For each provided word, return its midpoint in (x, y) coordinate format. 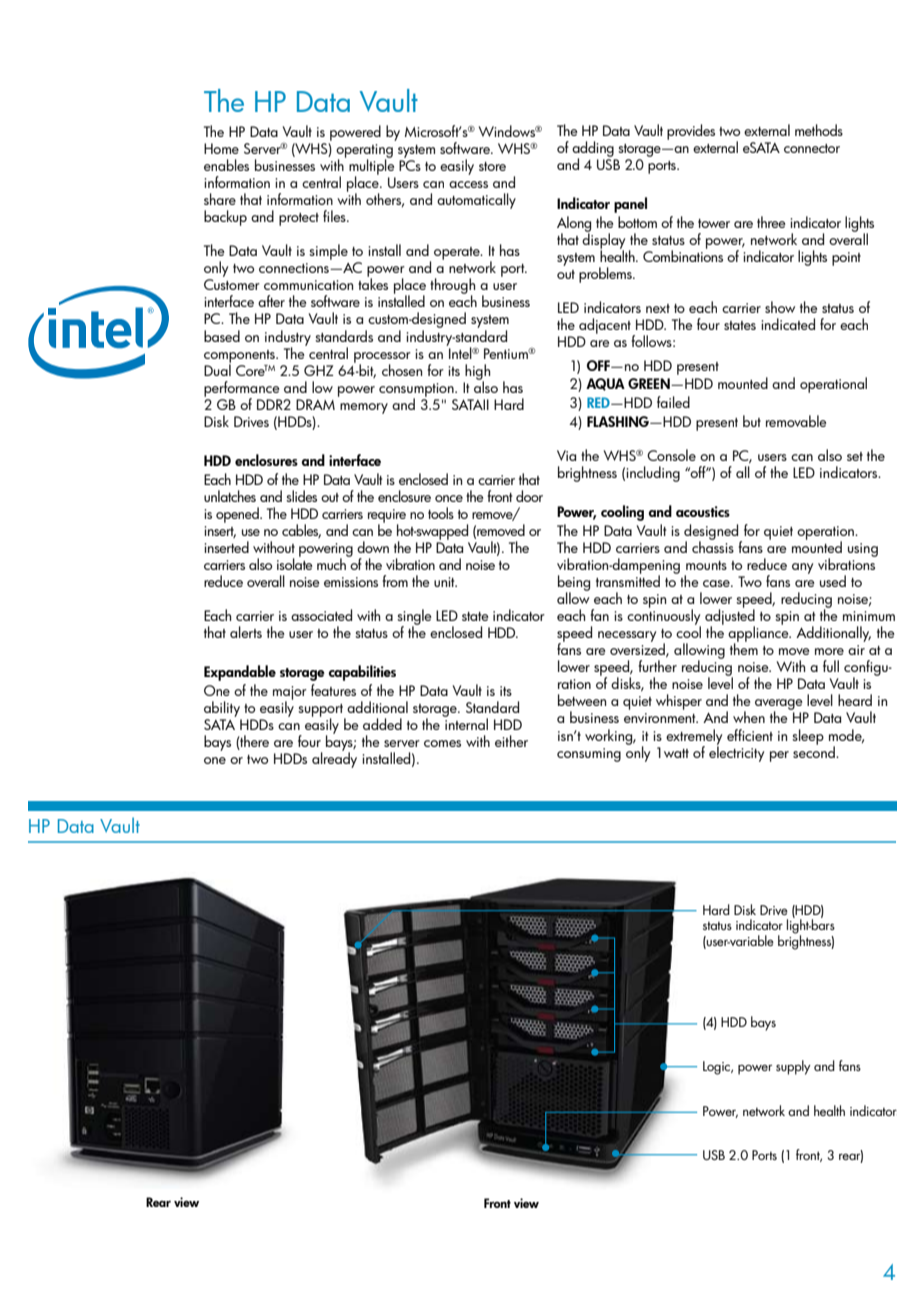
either (511, 741)
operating (364, 152)
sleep (808, 737)
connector (812, 148)
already (334, 759)
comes (442, 743)
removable (796, 421)
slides (301, 496)
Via (566, 455)
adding (593, 150)
